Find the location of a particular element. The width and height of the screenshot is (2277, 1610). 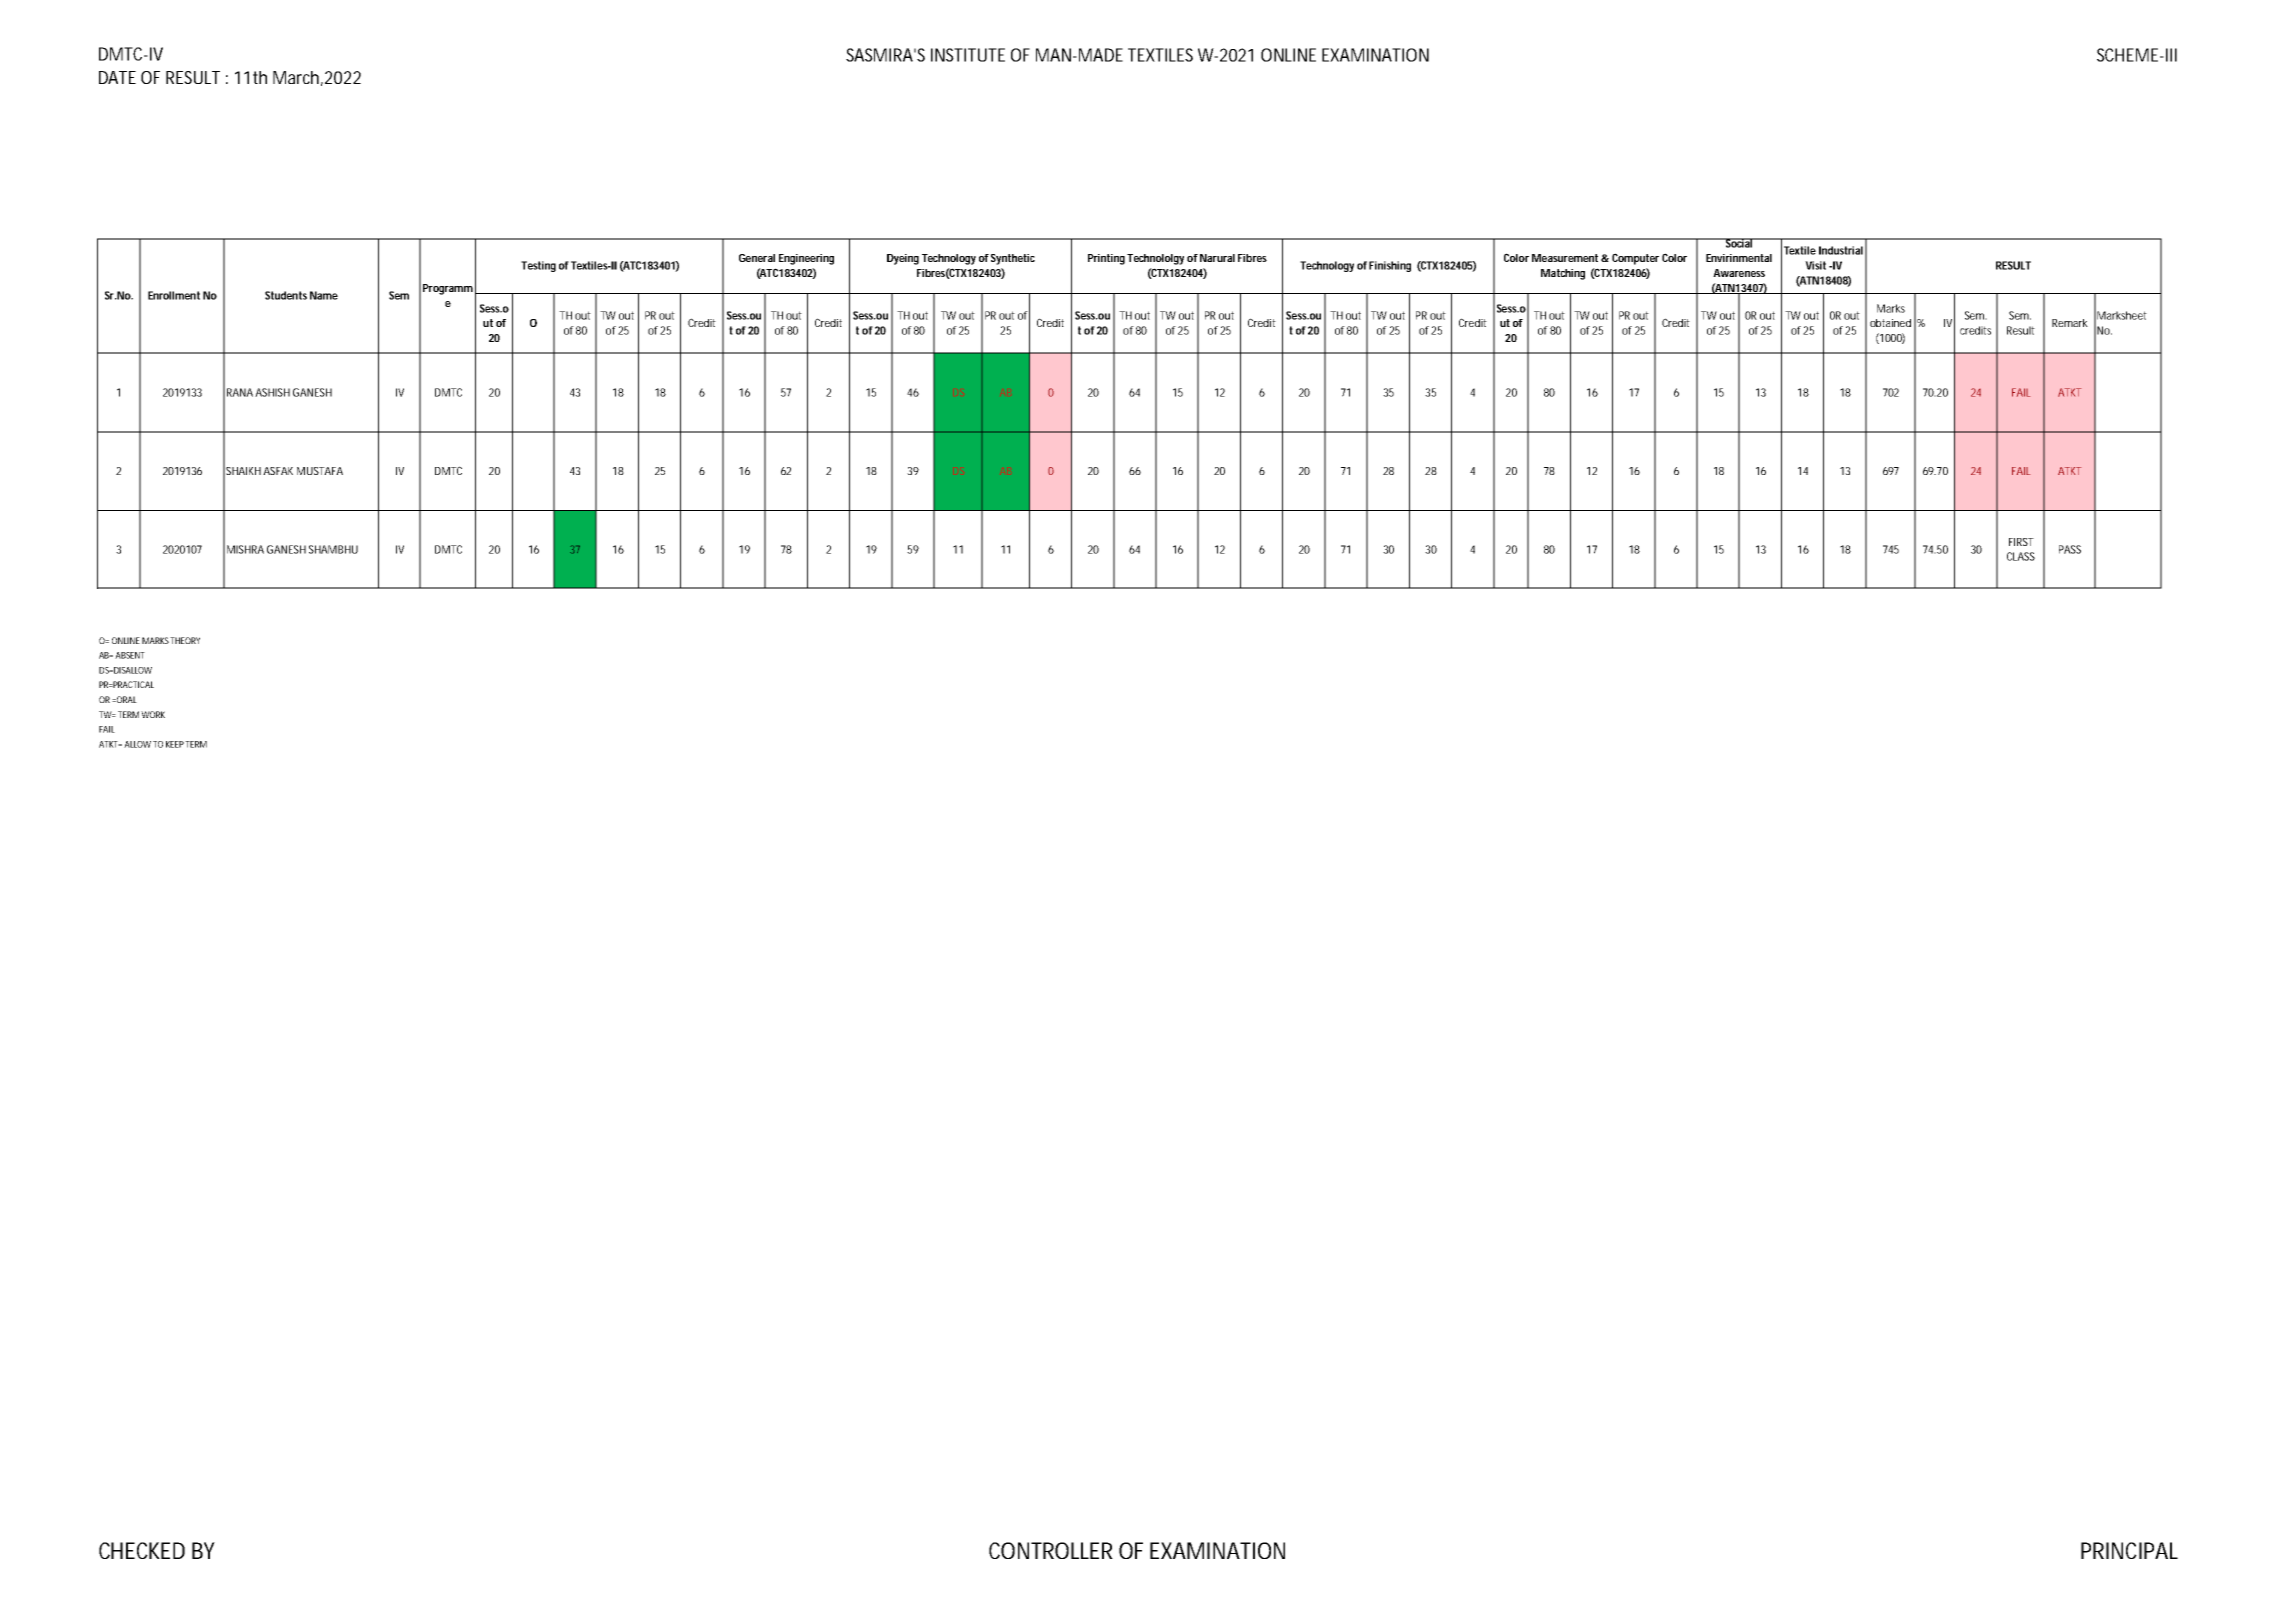

Industrial is located at coordinates (1841, 250).
